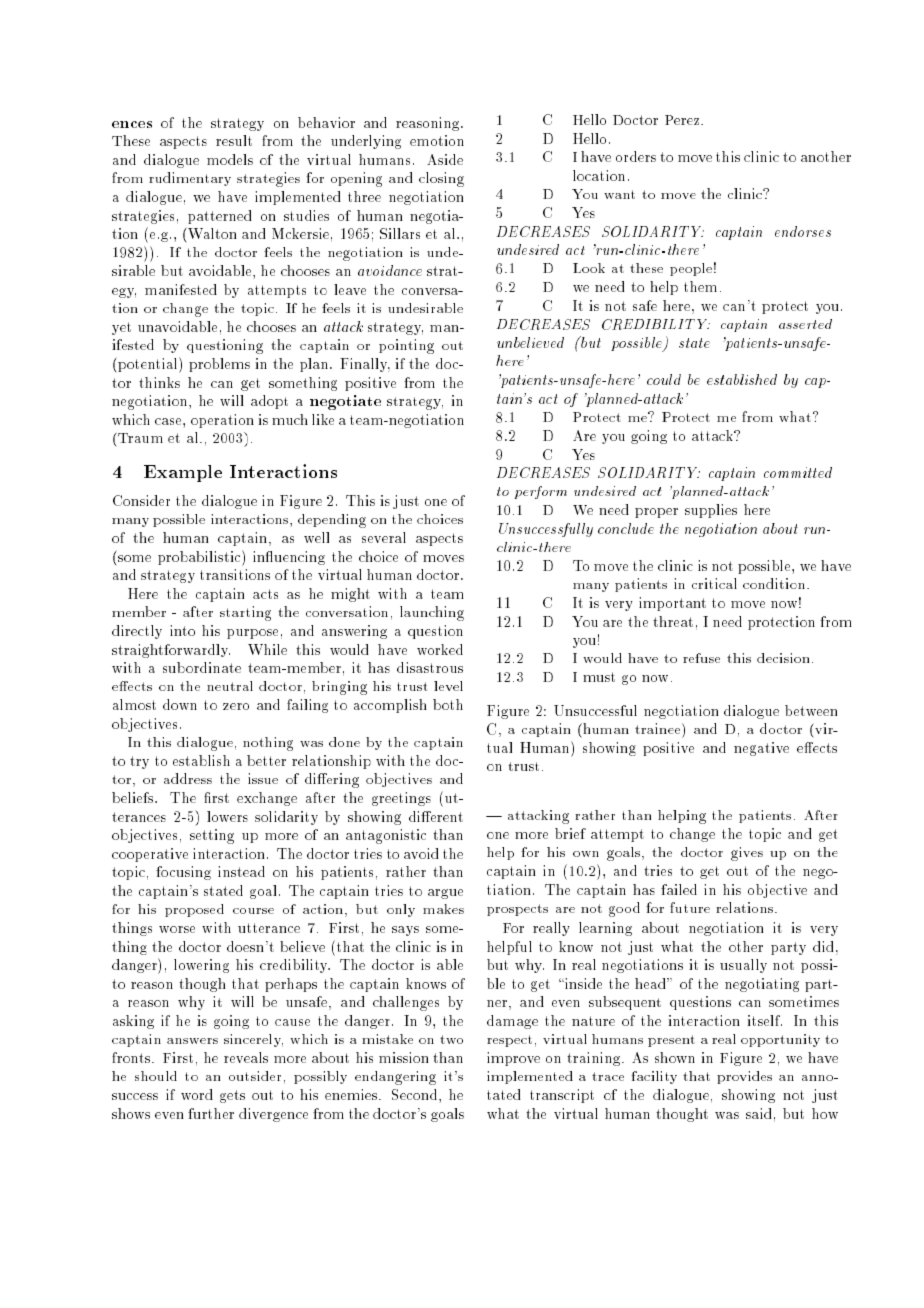 The image size is (924, 1308). I want to click on setting, so click(212, 836).
